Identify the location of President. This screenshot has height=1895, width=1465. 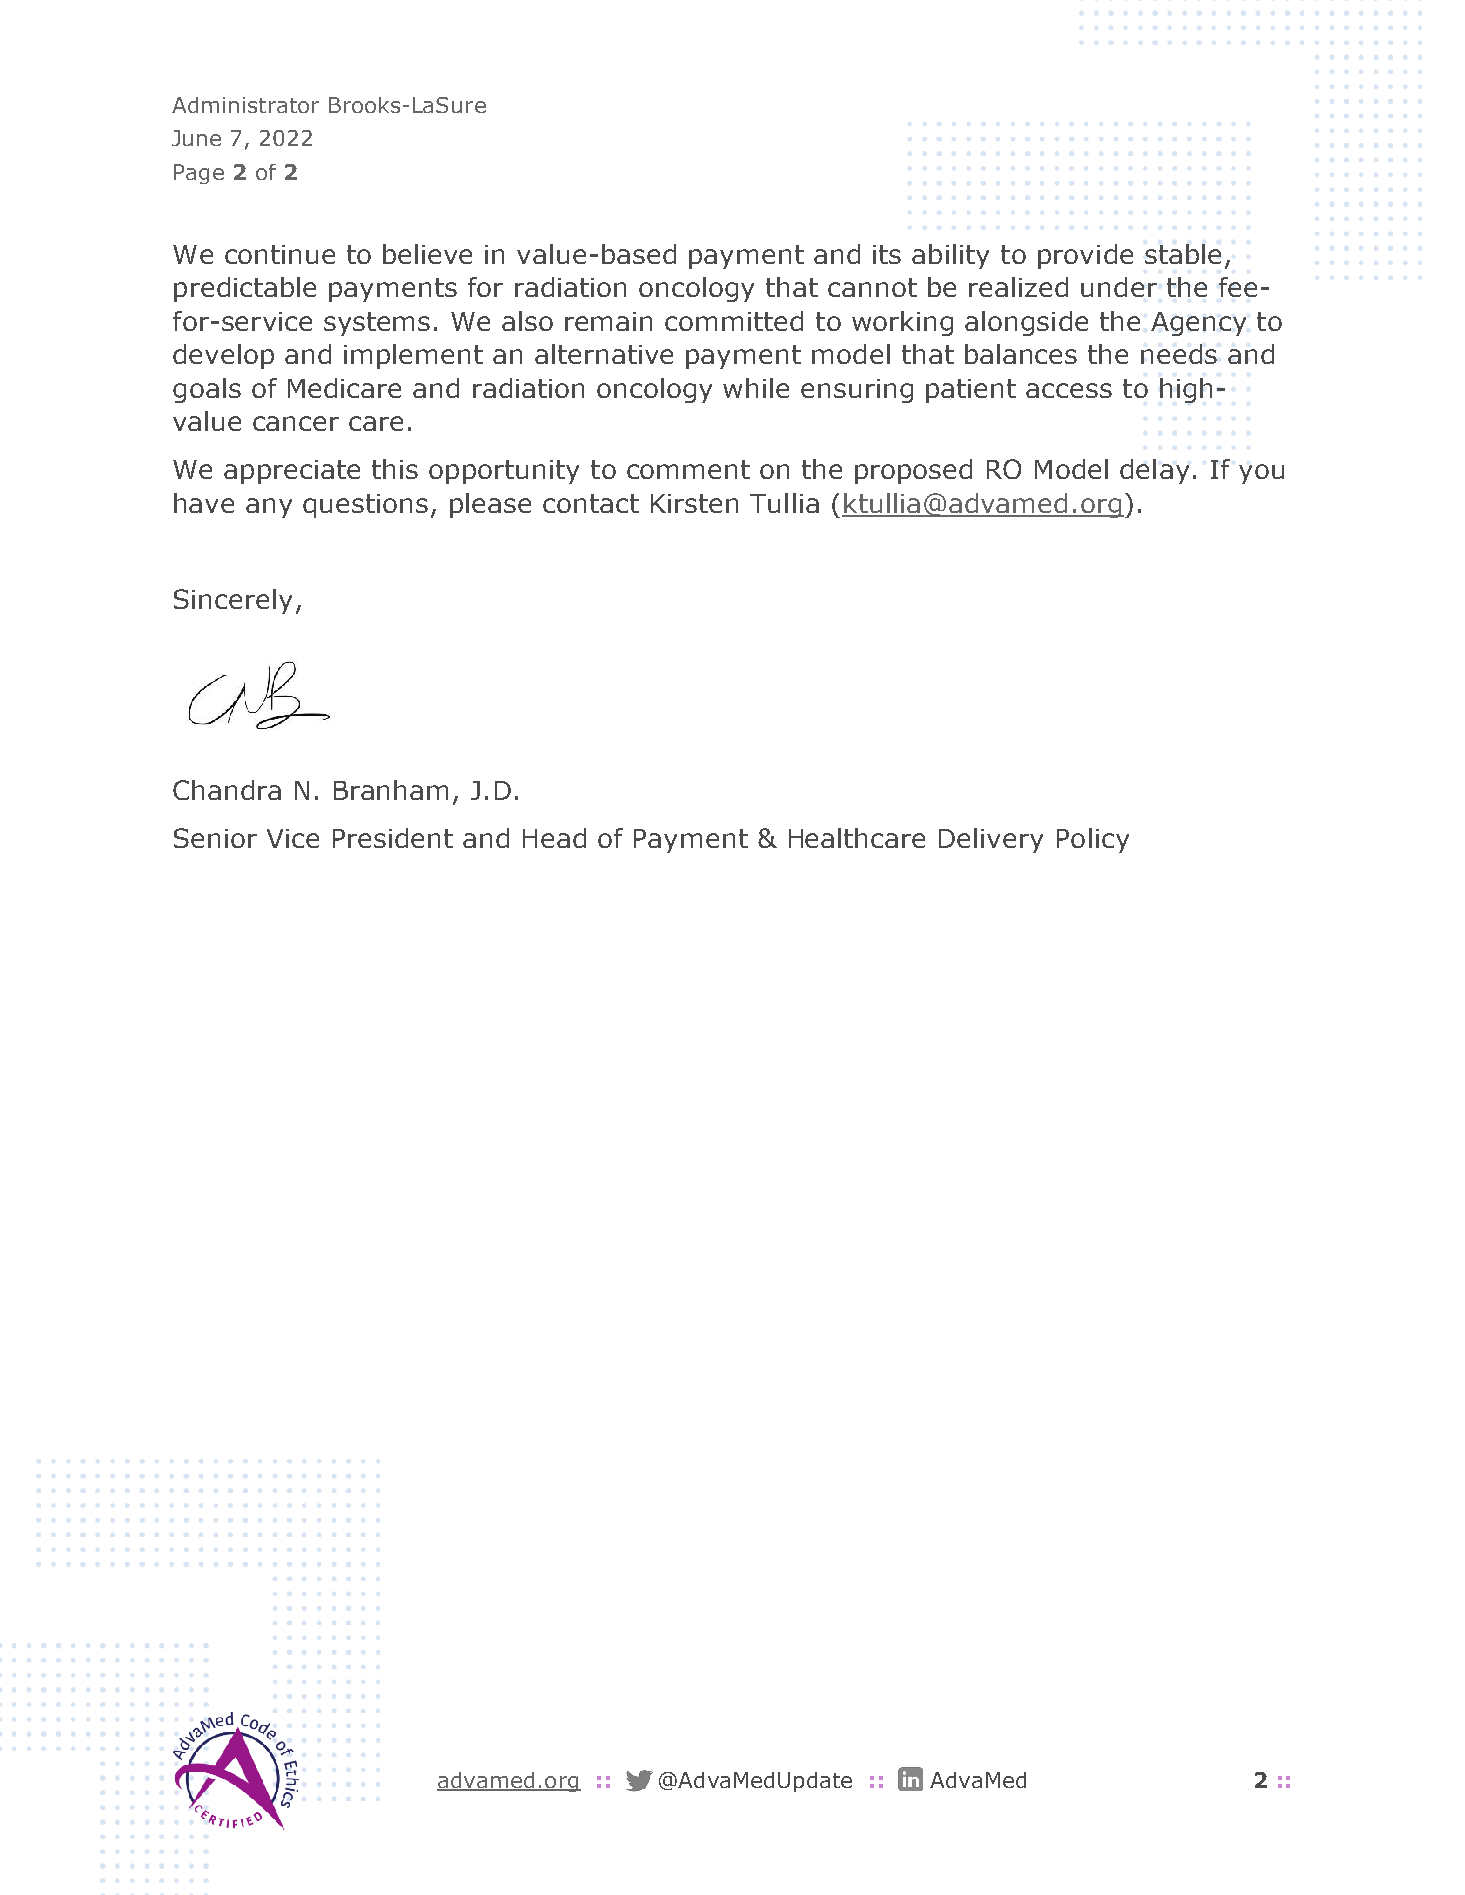
(393, 838).
